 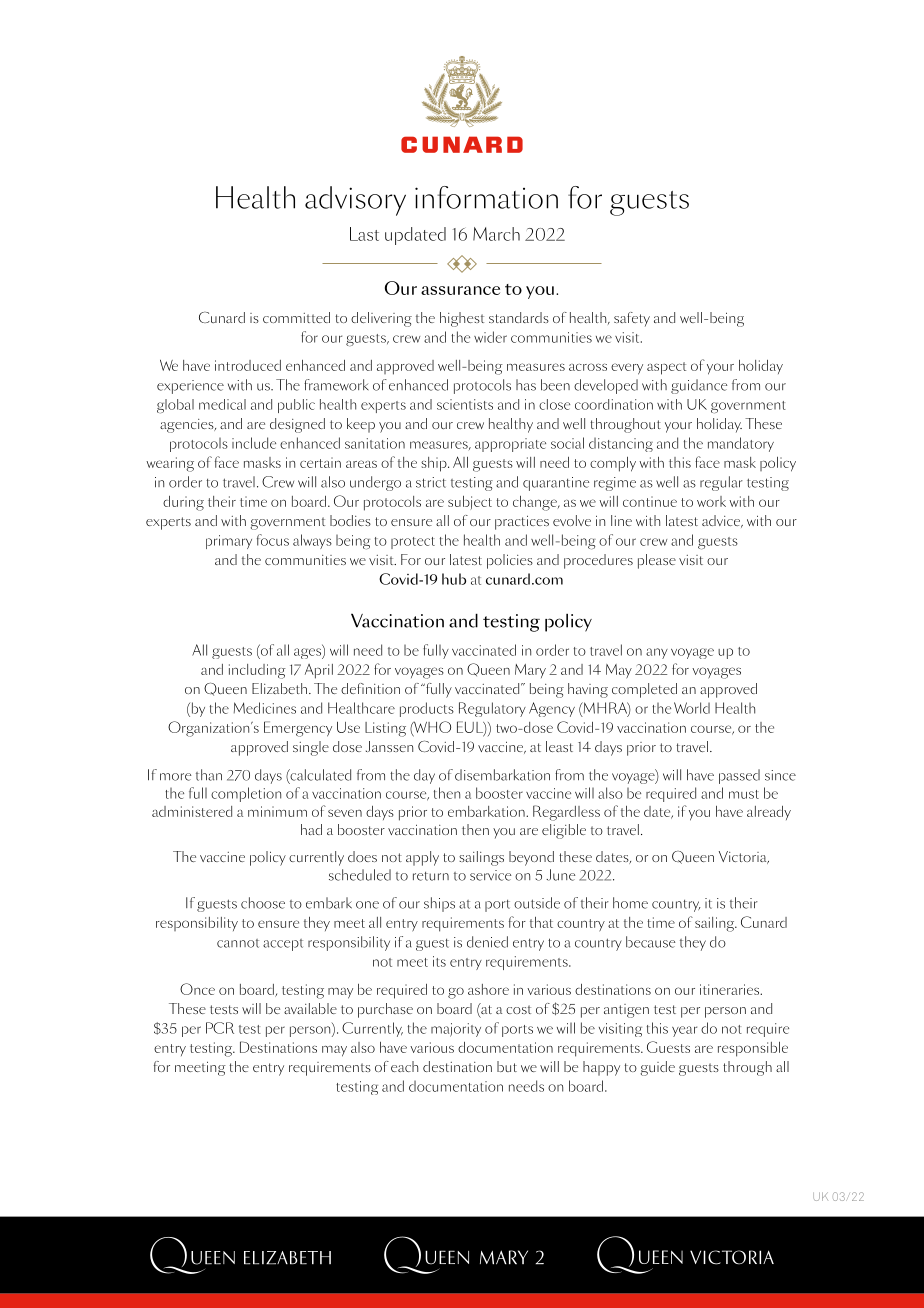 I want to click on PCR, so click(x=220, y=1028).
